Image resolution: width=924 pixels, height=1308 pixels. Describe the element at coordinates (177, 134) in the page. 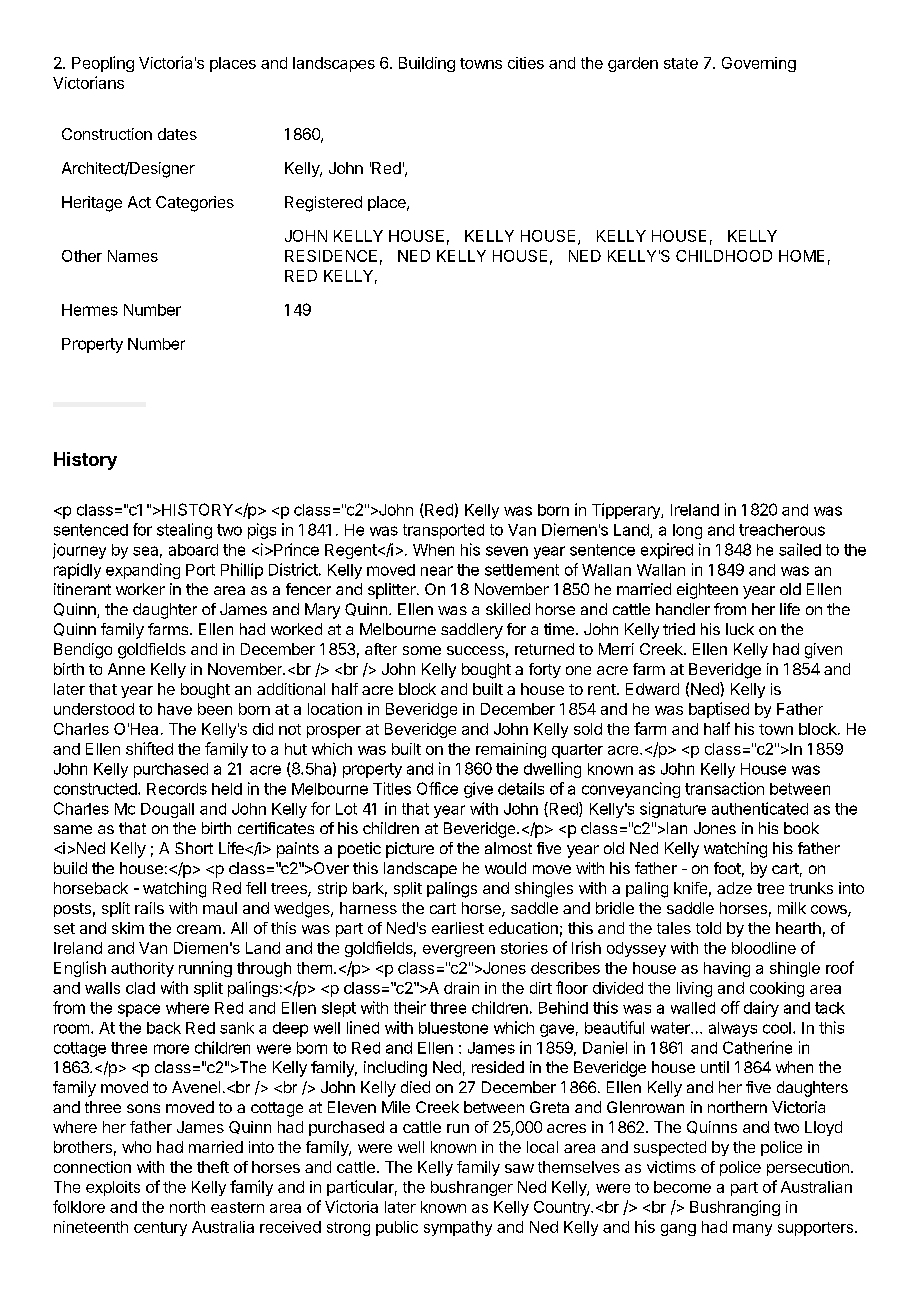

I see `dates` at that location.
